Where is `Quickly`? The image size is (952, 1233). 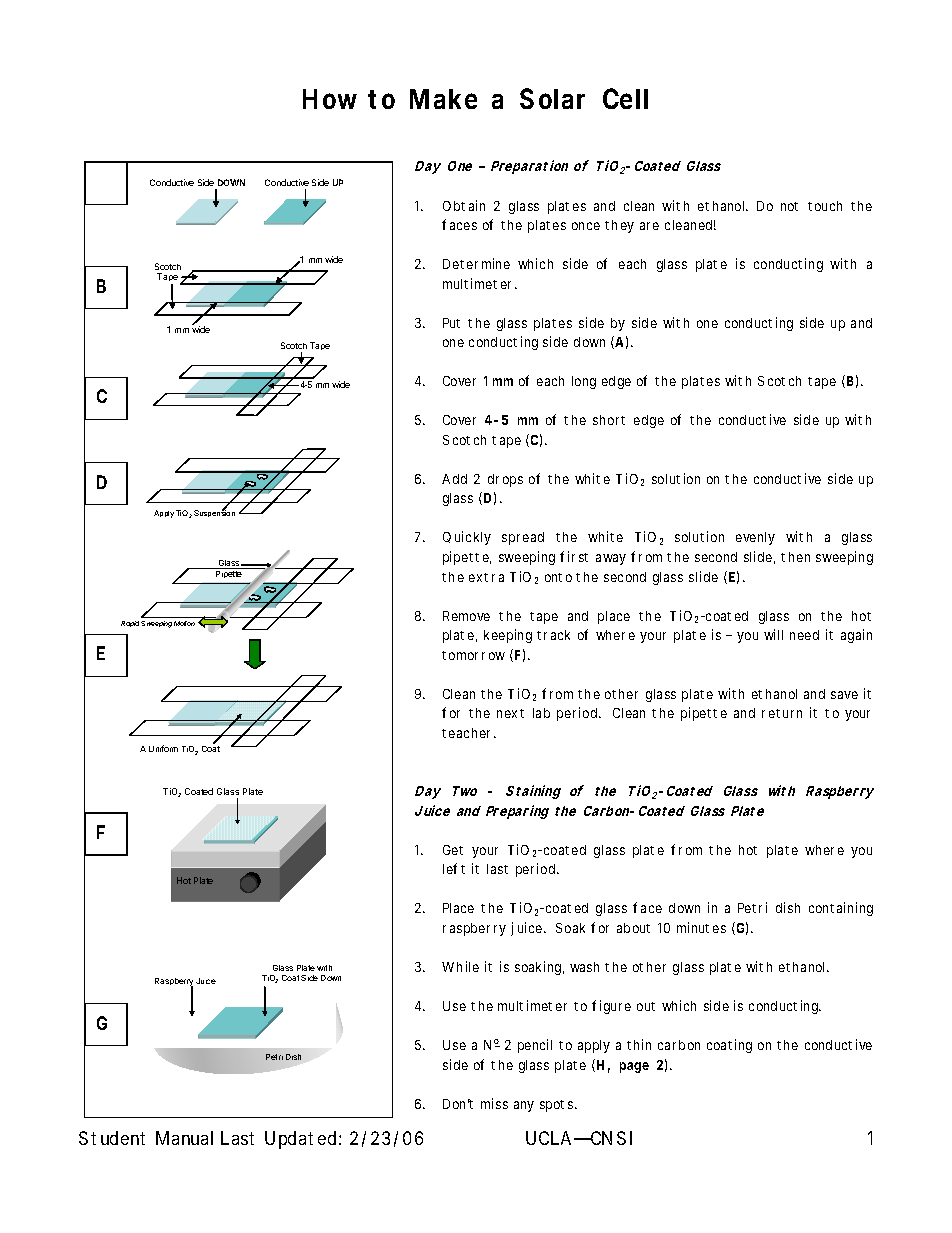
Quickly is located at coordinates (467, 538).
